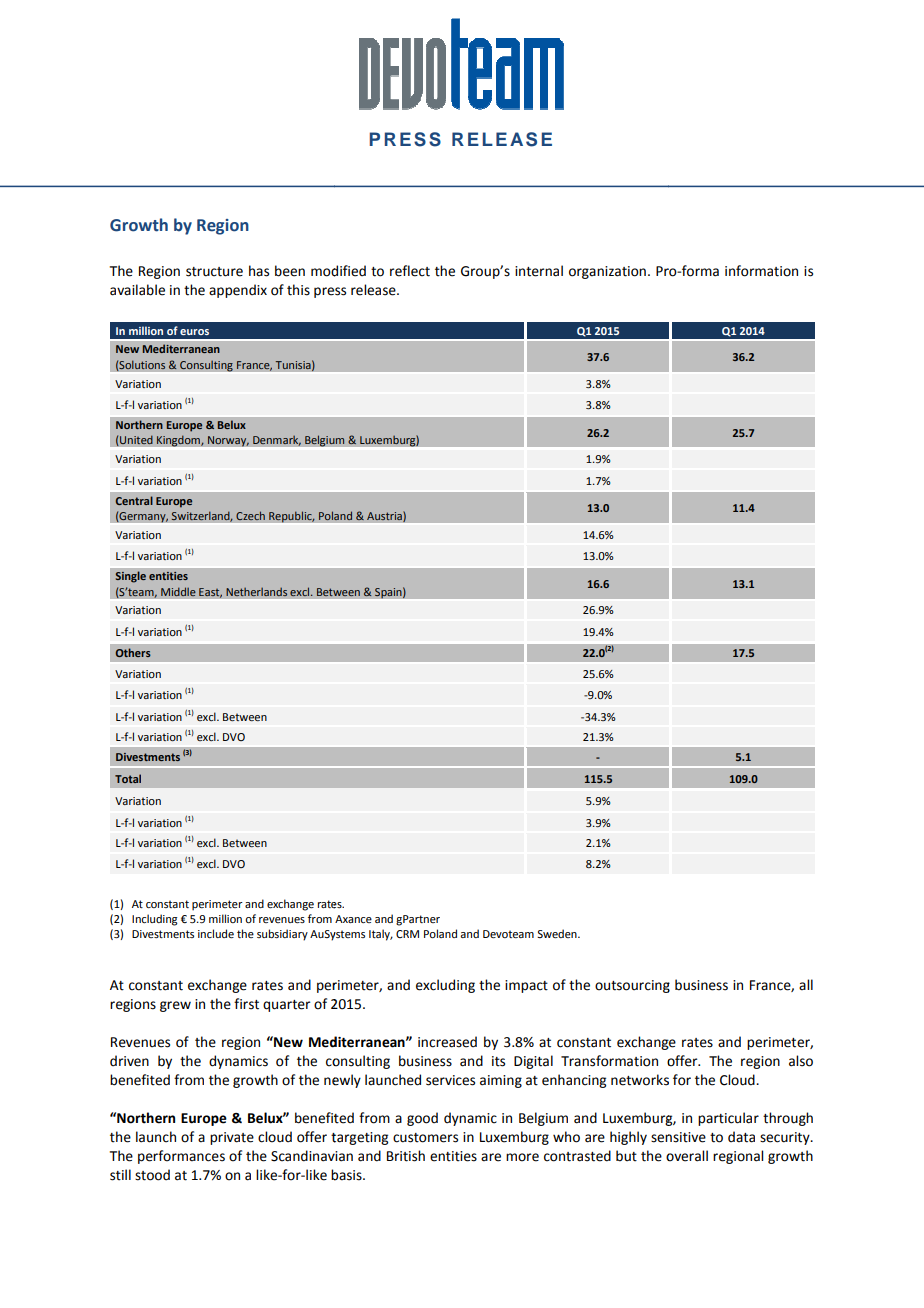 The image size is (924, 1308). What do you see at coordinates (256, 592) in the screenshot?
I see `Netherlands` at bounding box center [256, 592].
